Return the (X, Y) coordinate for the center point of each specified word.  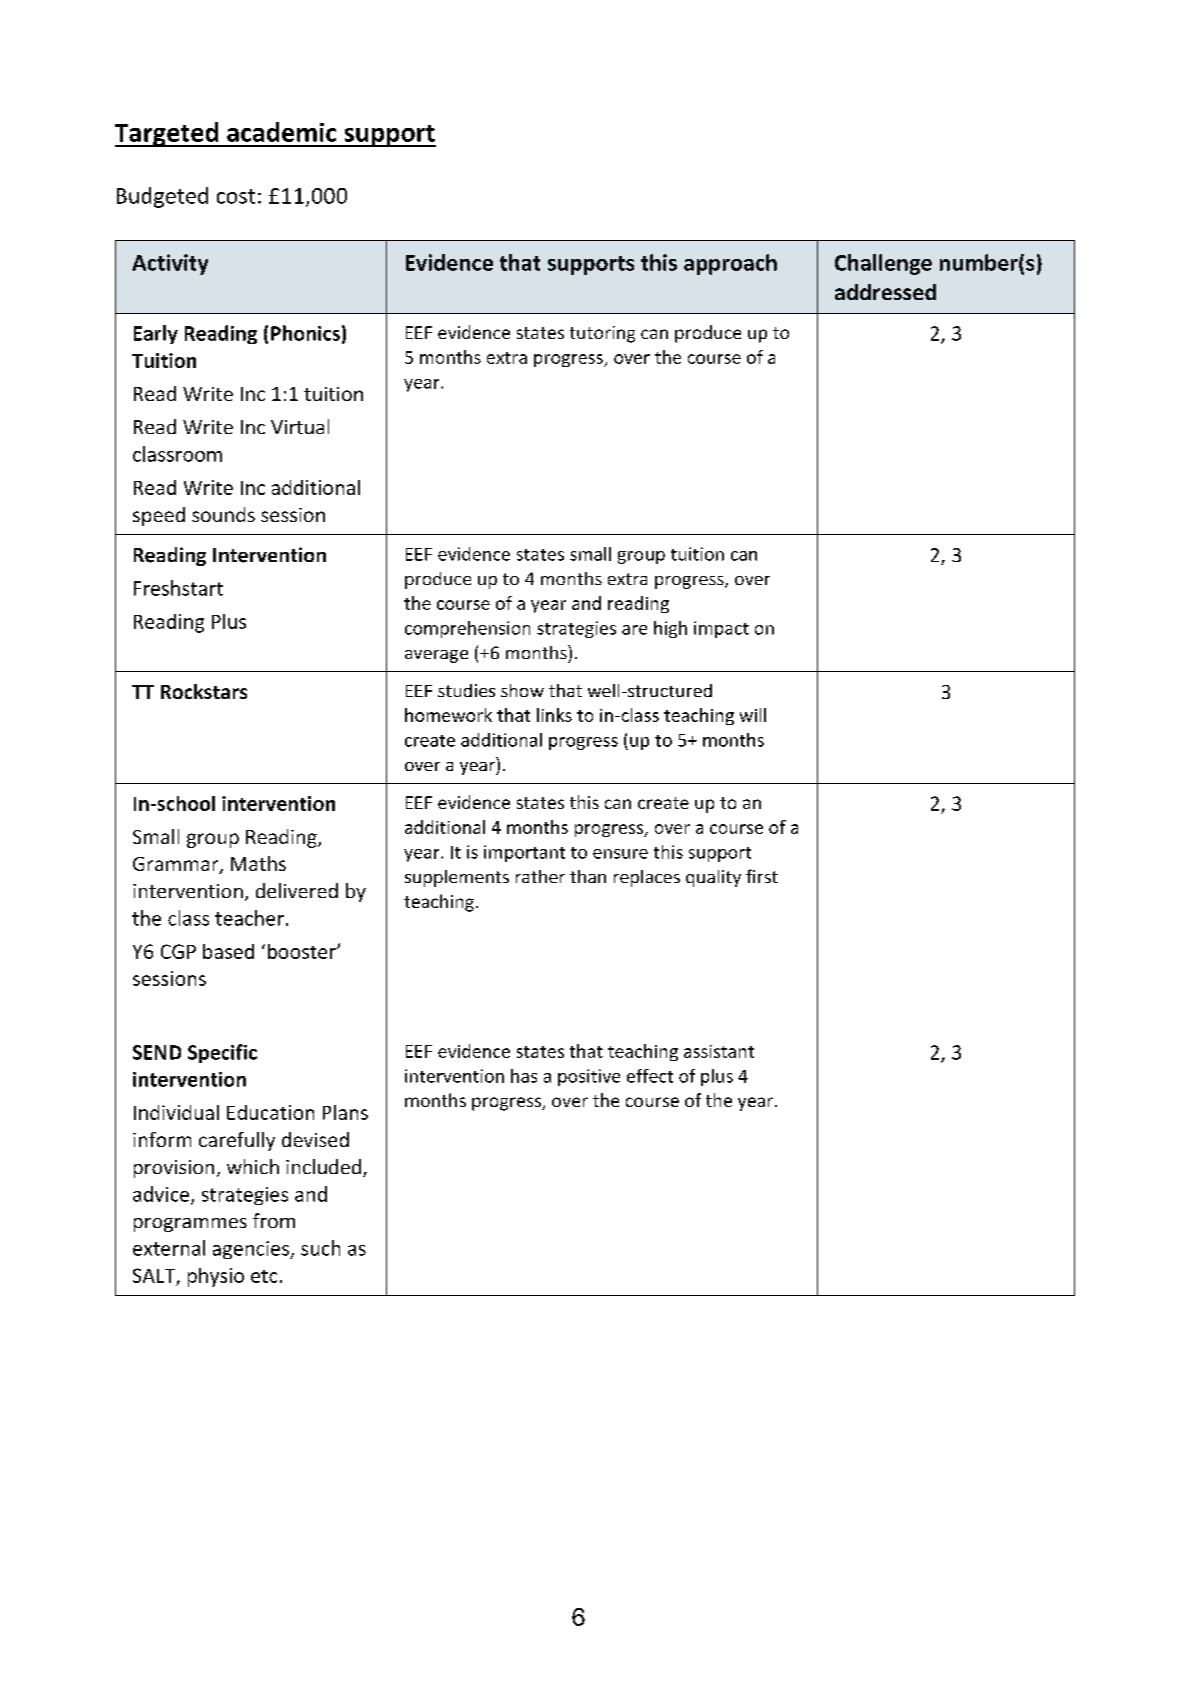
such (320, 1248)
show (522, 690)
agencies (252, 1250)
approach (730, 264)
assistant (719, 1051)
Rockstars (204, 691)
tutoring (602, 334)
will (753, 715)
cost (236, 196)
